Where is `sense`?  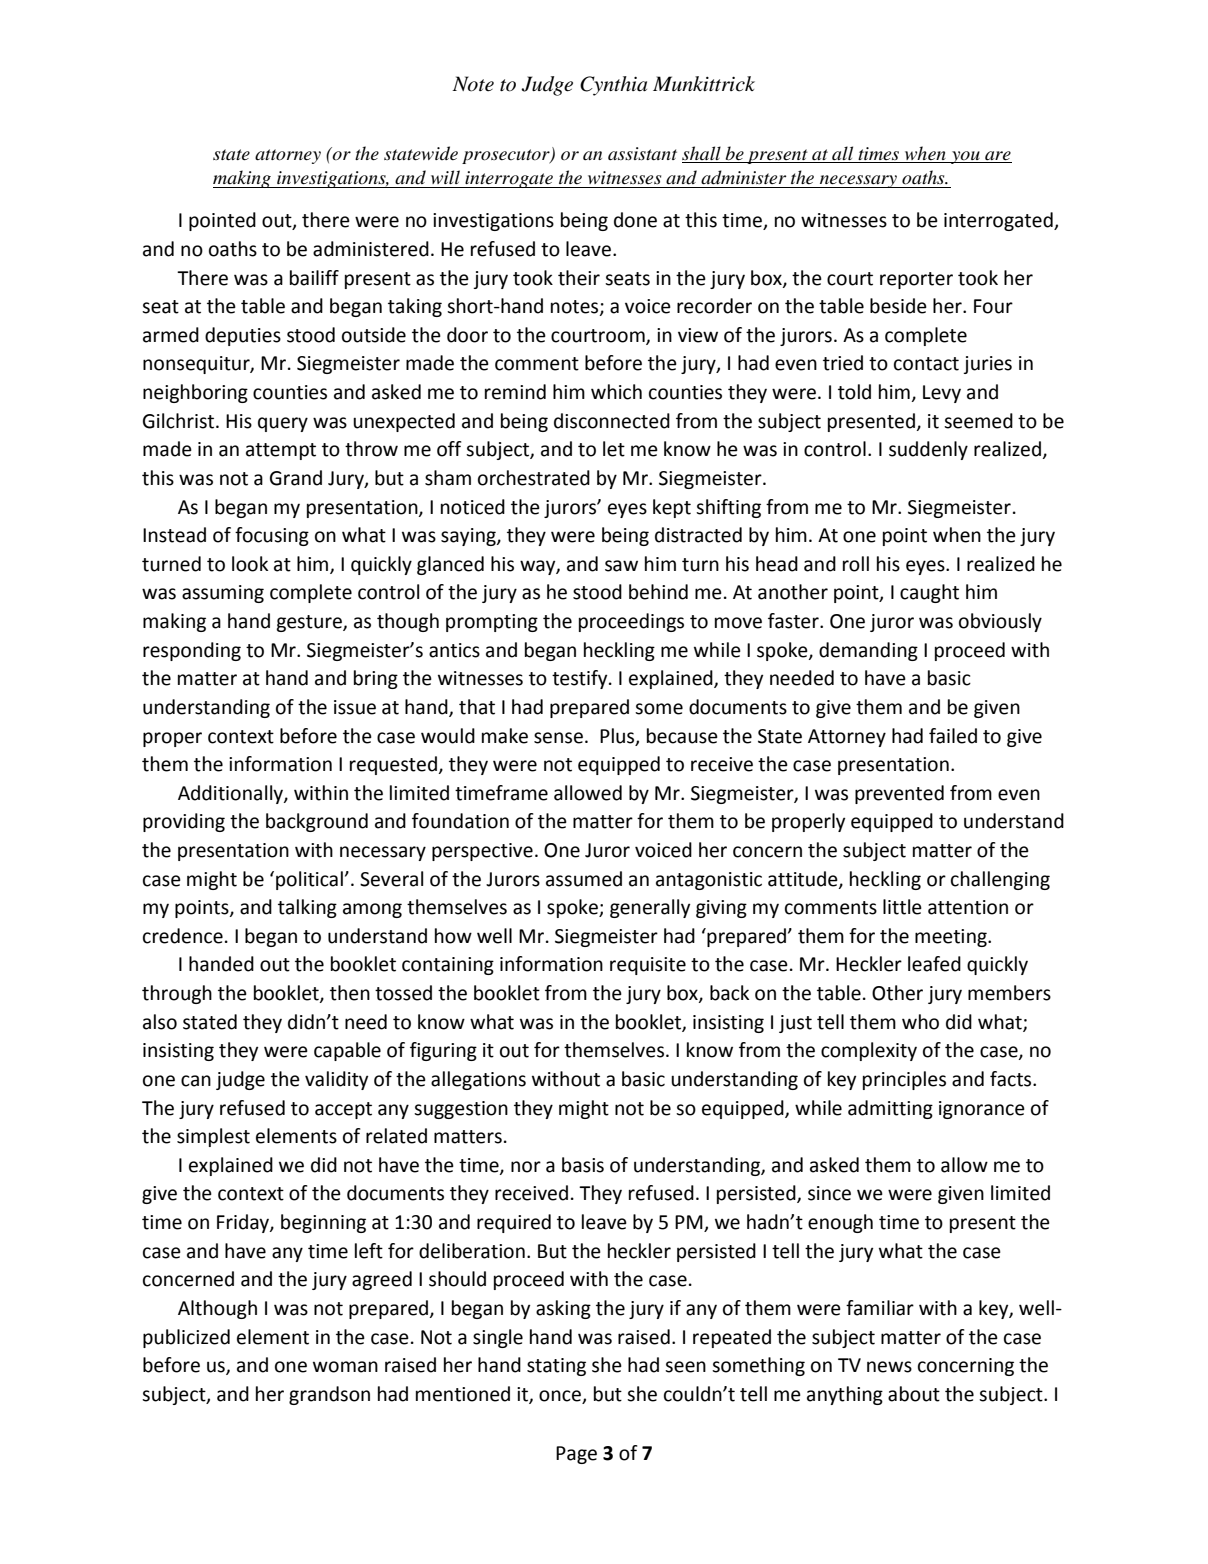
sense is located at coordinates (558, 738).
